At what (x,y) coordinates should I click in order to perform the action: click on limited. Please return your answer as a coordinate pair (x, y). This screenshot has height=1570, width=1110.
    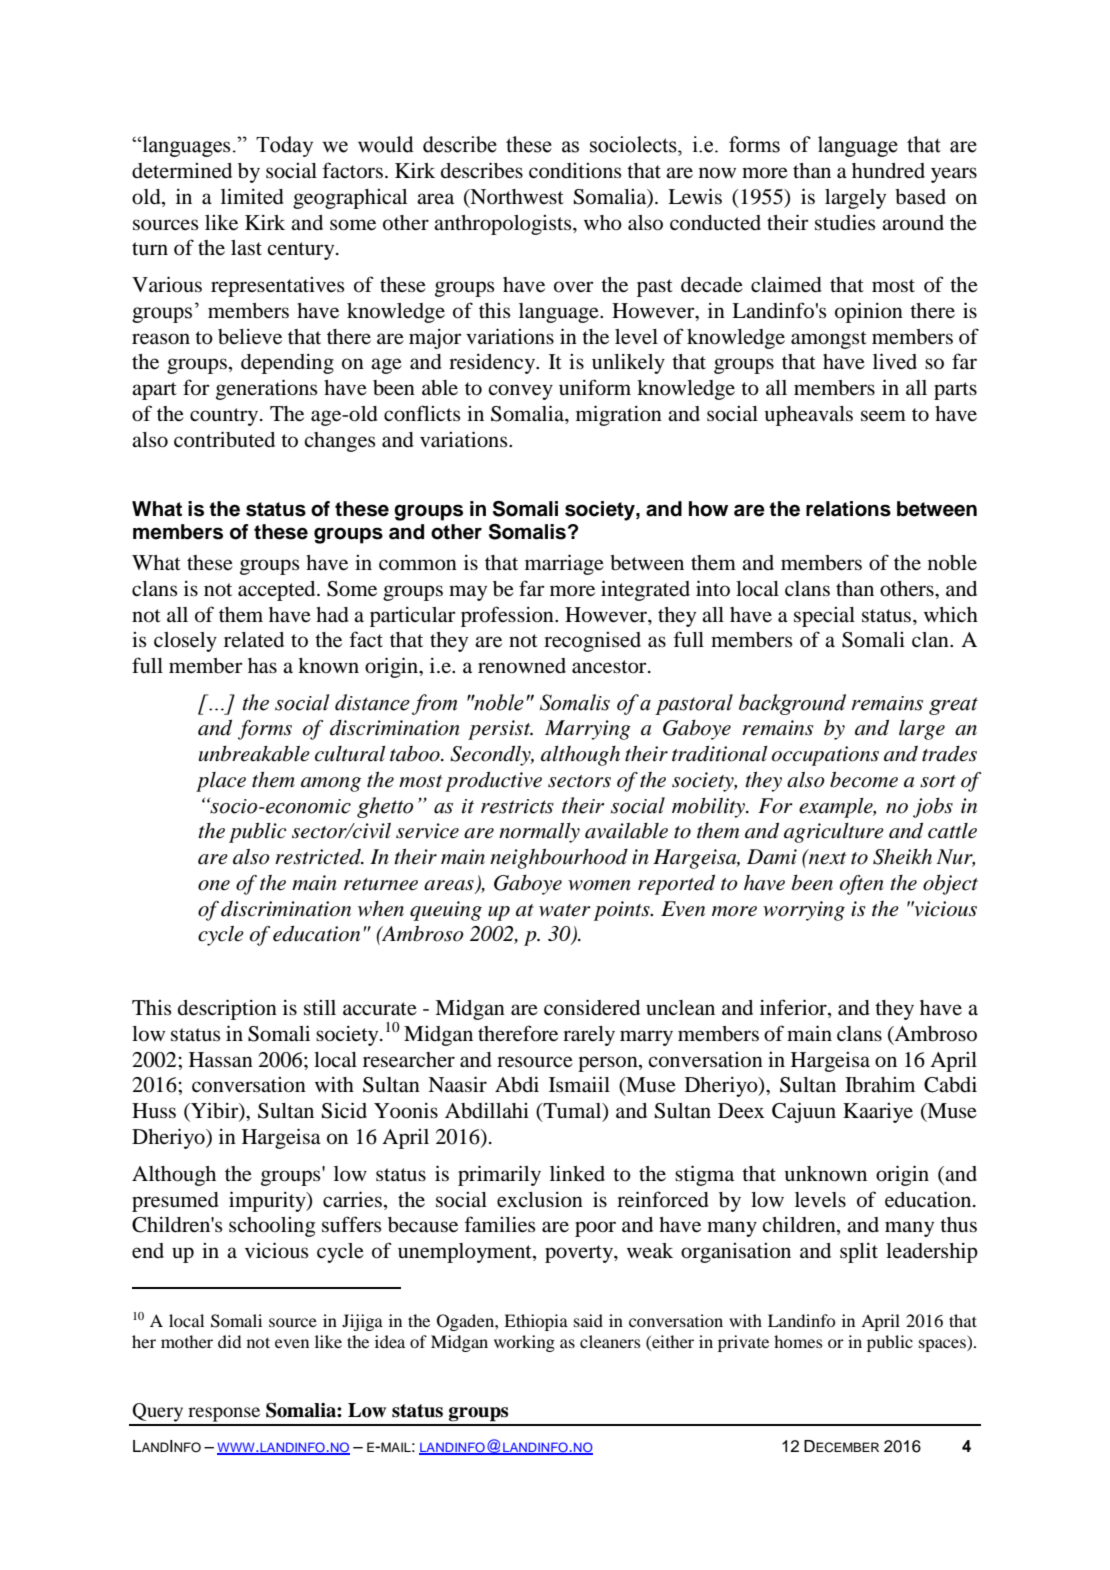
    Looking at the image, I should click on (252, 196).
